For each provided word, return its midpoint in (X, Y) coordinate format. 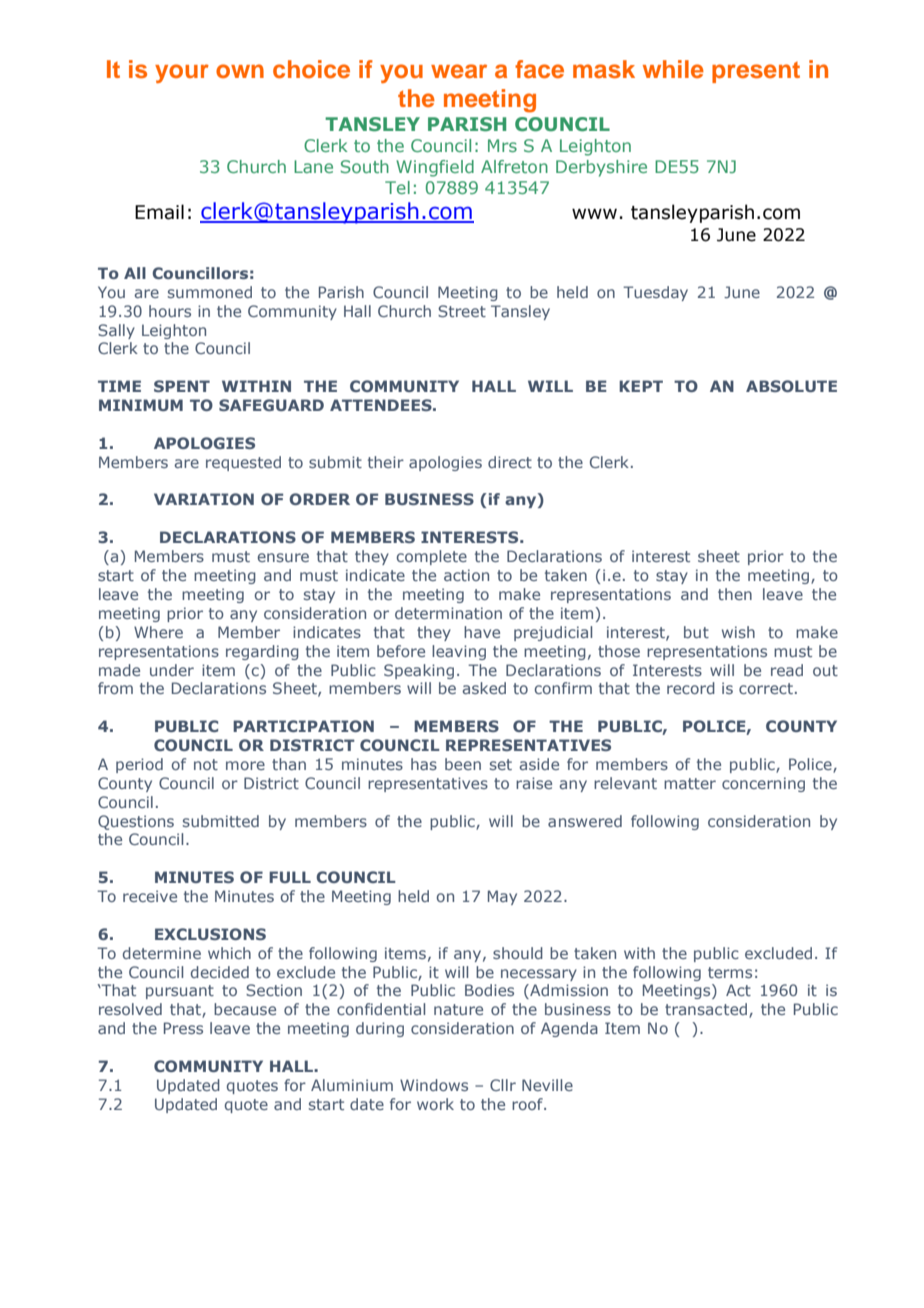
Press (183, 1028)
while (673, 69)
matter (690, 783)
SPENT (182, 386)
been (463, 764)
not (206, 764)
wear (459, 71)
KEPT (641, 386)
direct (510, 462)
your (182, 73)
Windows (434, 1085)
